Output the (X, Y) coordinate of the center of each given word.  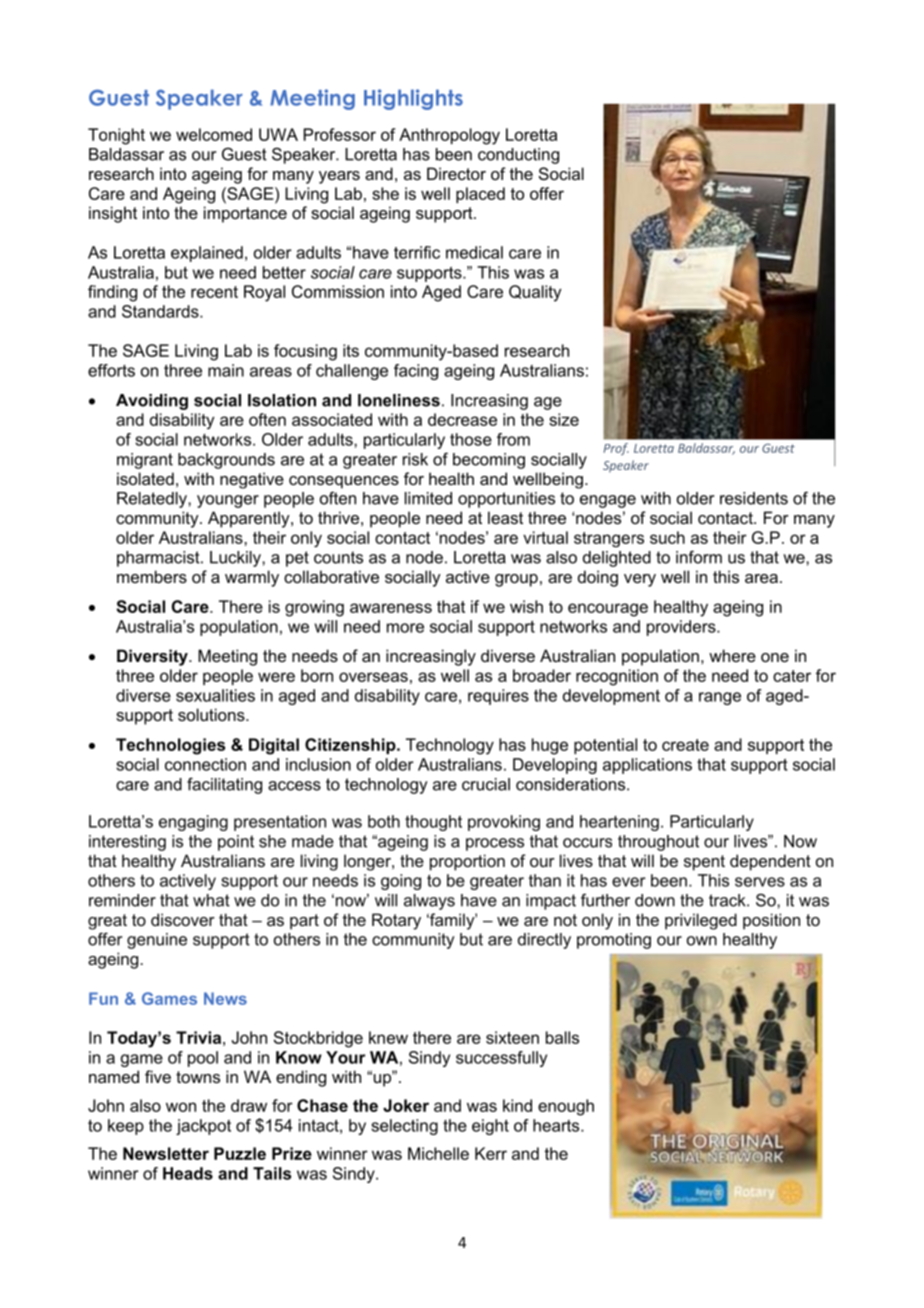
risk (415, 459)
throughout (658, 843)
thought (433, 823)
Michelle (438, 1153)
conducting (518, 156)
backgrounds (226, 461)
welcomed (214, 134)
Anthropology (449, 136)
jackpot (203, 1127)
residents (754, 498)
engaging (193, 823)
